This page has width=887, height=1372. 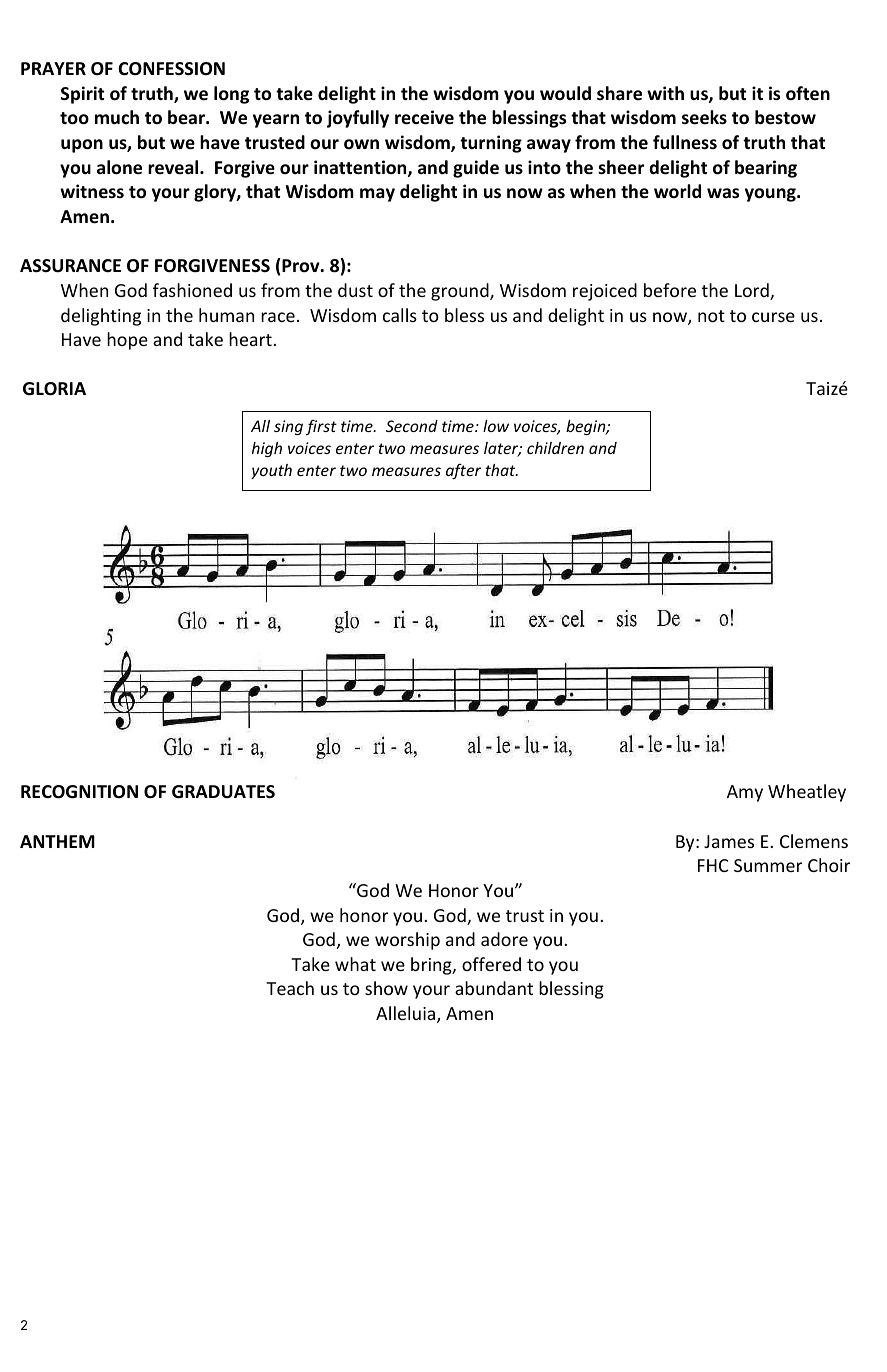 What do you see at coordinates (117, 117) in the page?
I see `much` at bounding box center [117, 117].
